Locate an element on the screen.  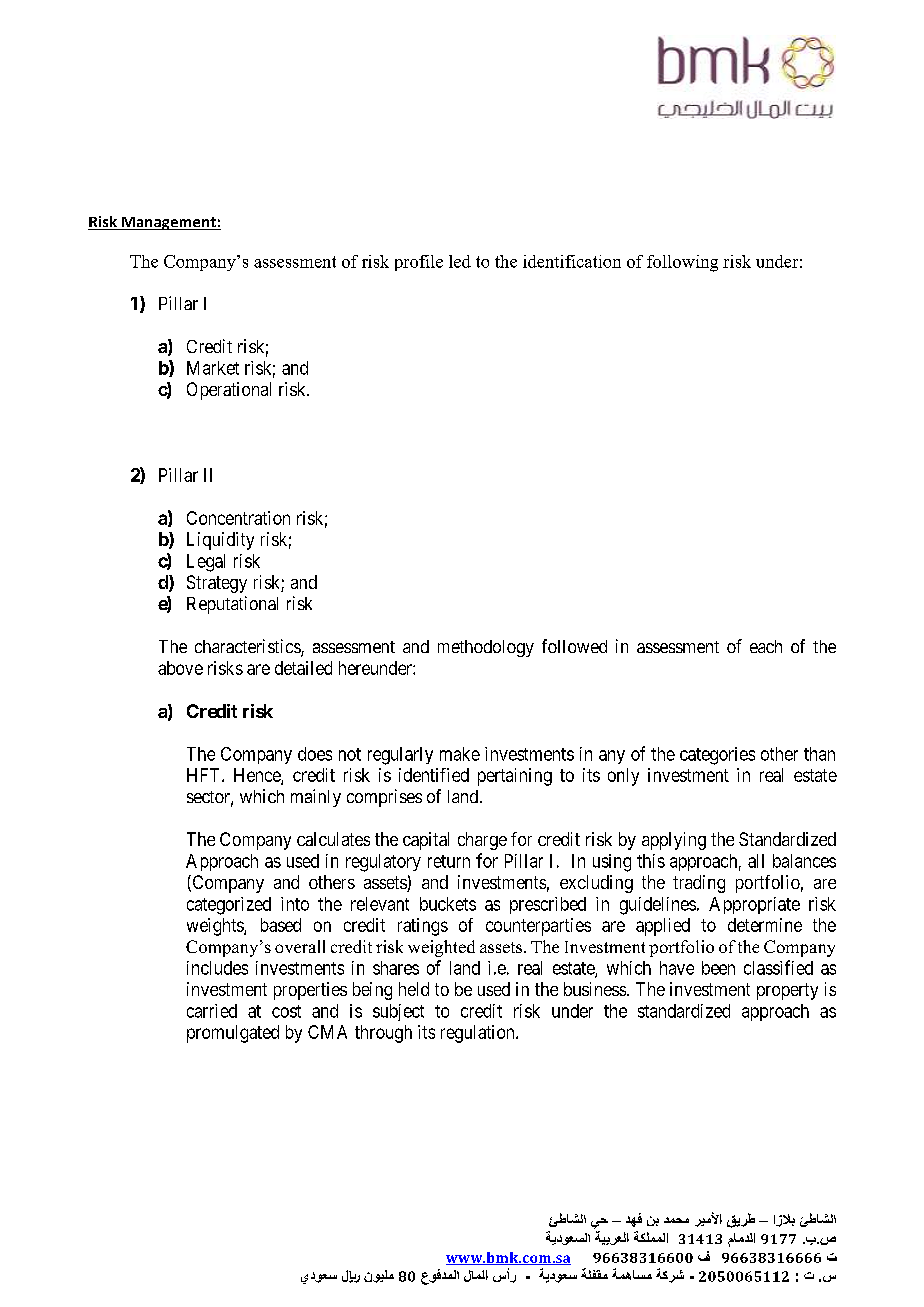
make is located at coordinates (460, 754).
